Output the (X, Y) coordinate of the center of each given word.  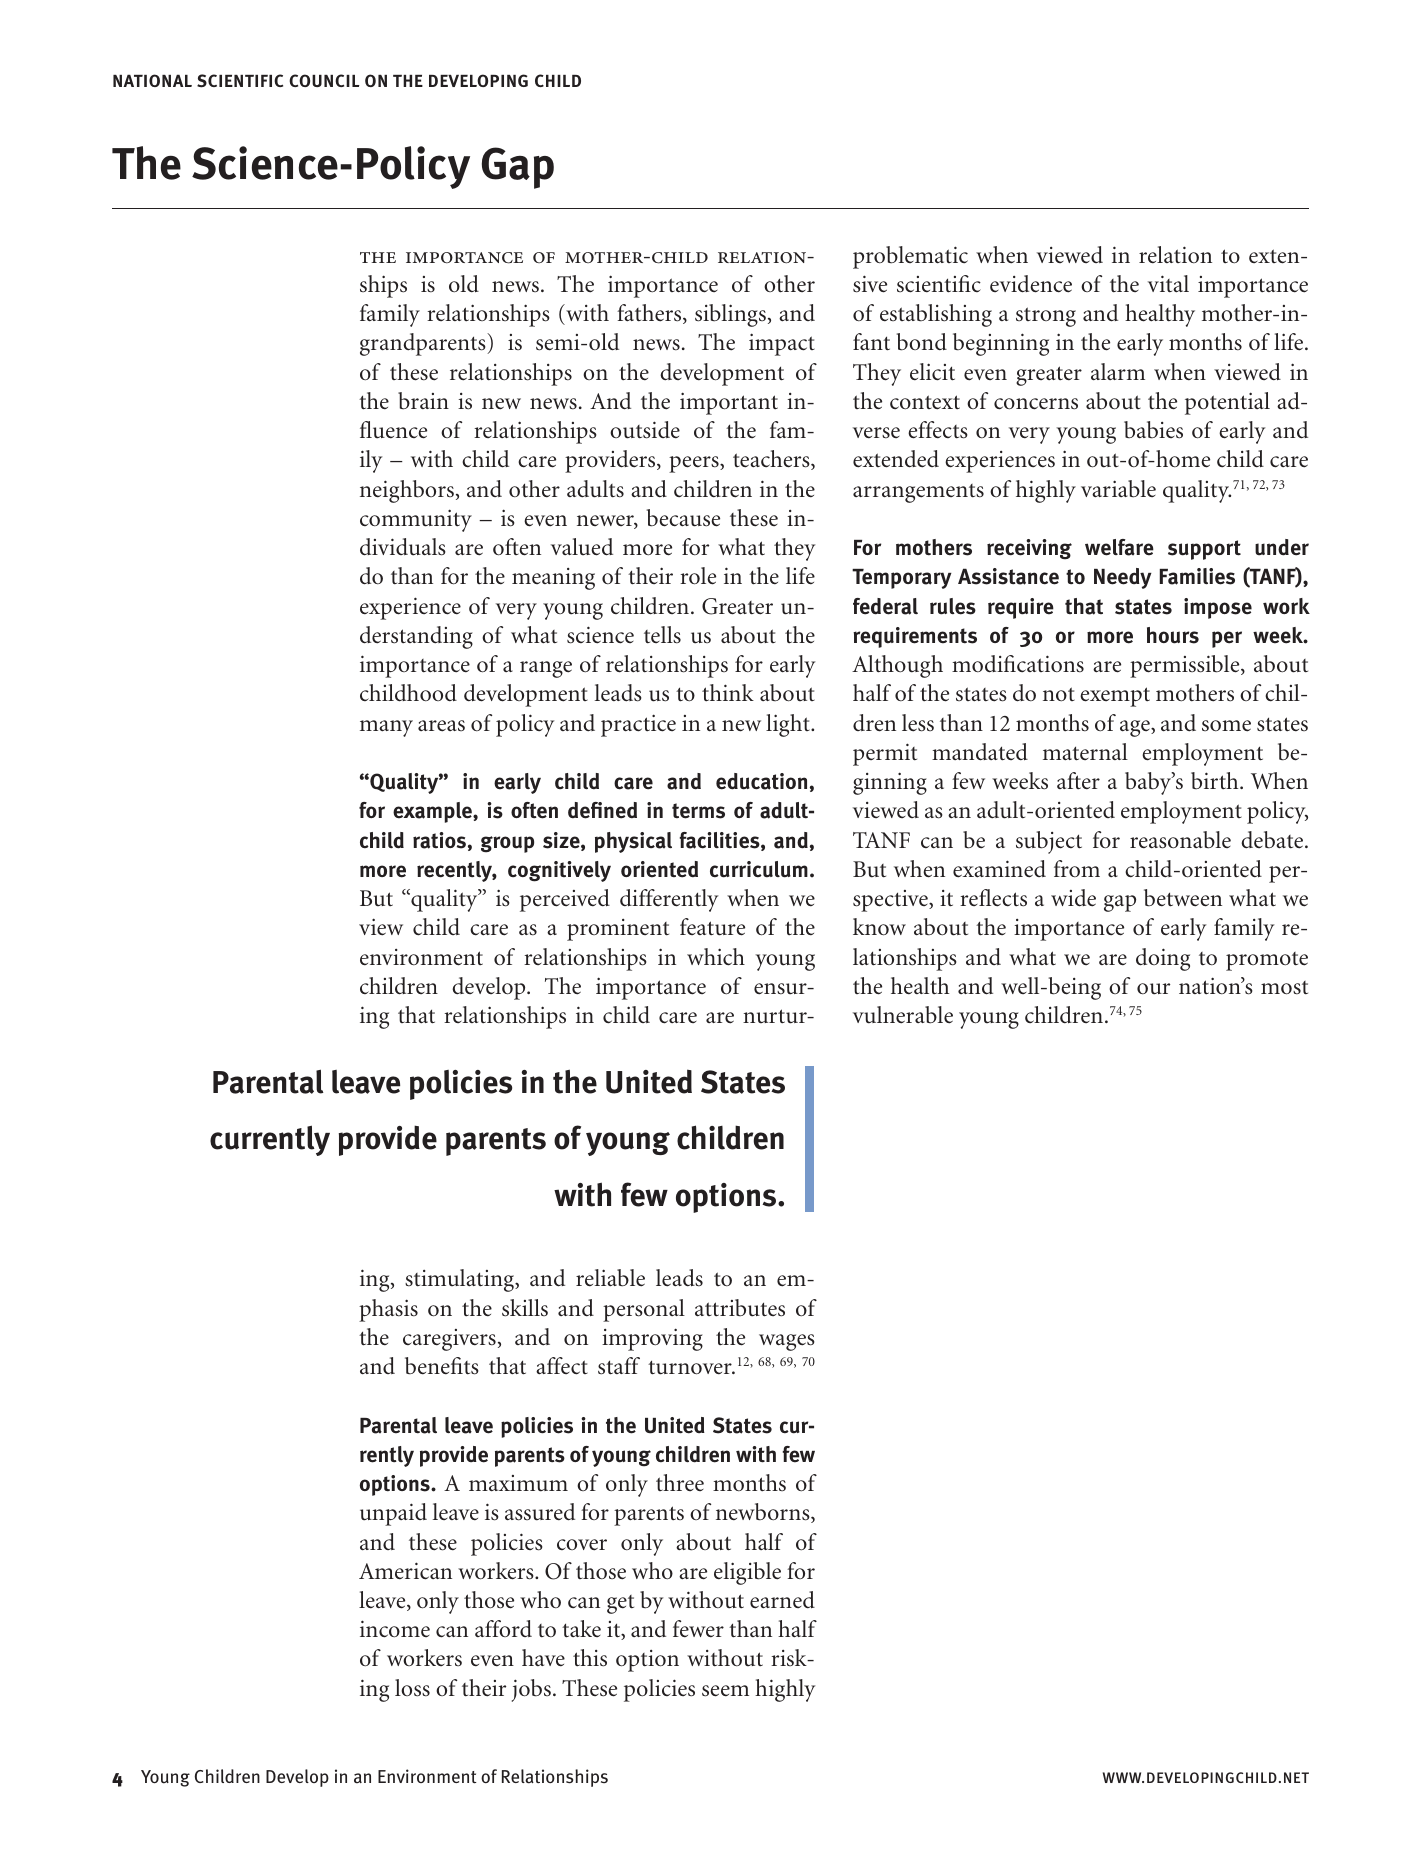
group (507, 844)
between (1183, 898)
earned (782, 1600)
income (395, 1629)
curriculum (759, 869)
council (324, 80)
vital (1168, 284)
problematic (910, 257)
